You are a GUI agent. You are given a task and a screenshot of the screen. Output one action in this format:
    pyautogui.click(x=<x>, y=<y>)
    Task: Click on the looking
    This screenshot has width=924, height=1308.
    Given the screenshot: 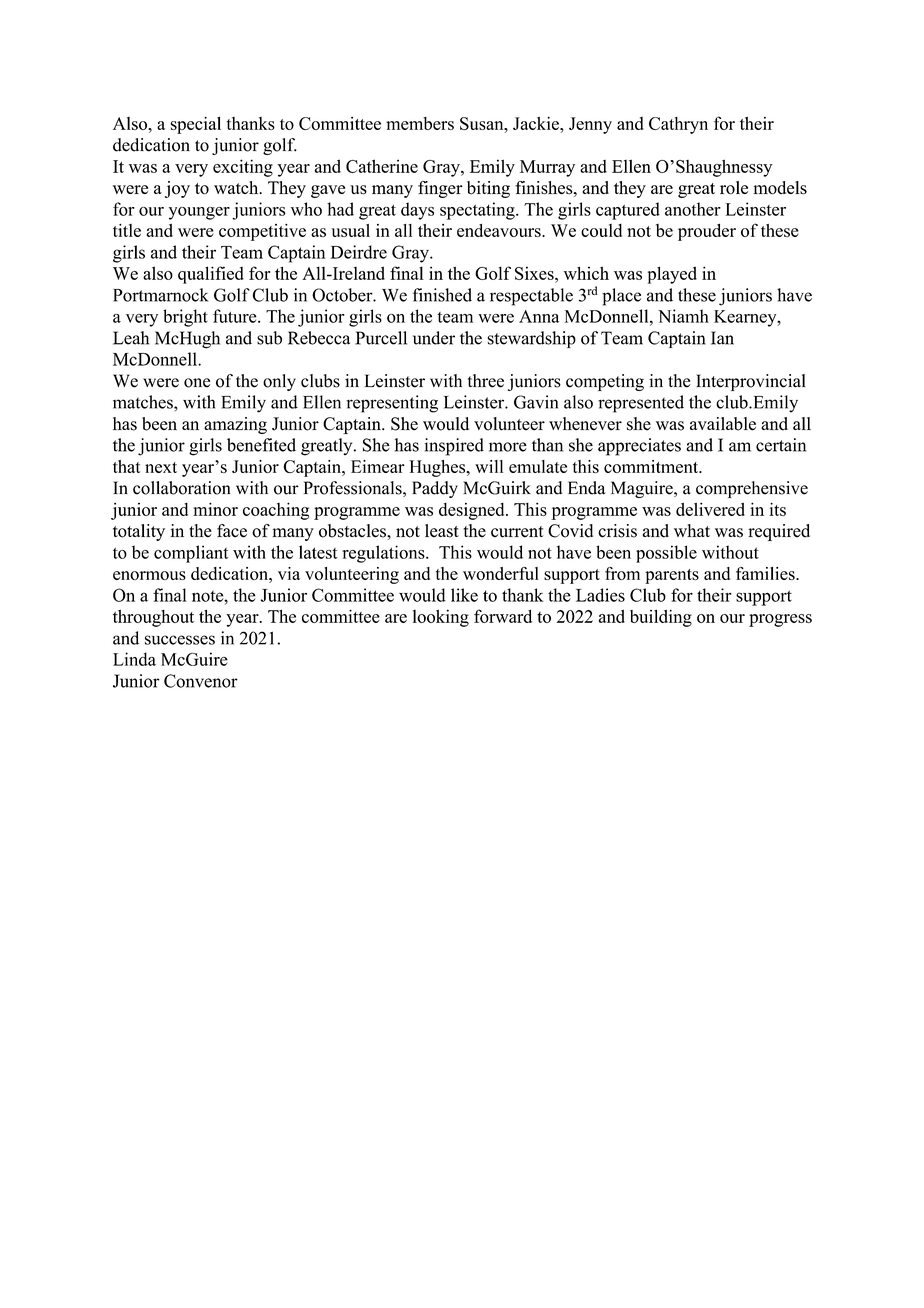 What is the action you would take?
    pyautogui.click(x=441, y=618)
